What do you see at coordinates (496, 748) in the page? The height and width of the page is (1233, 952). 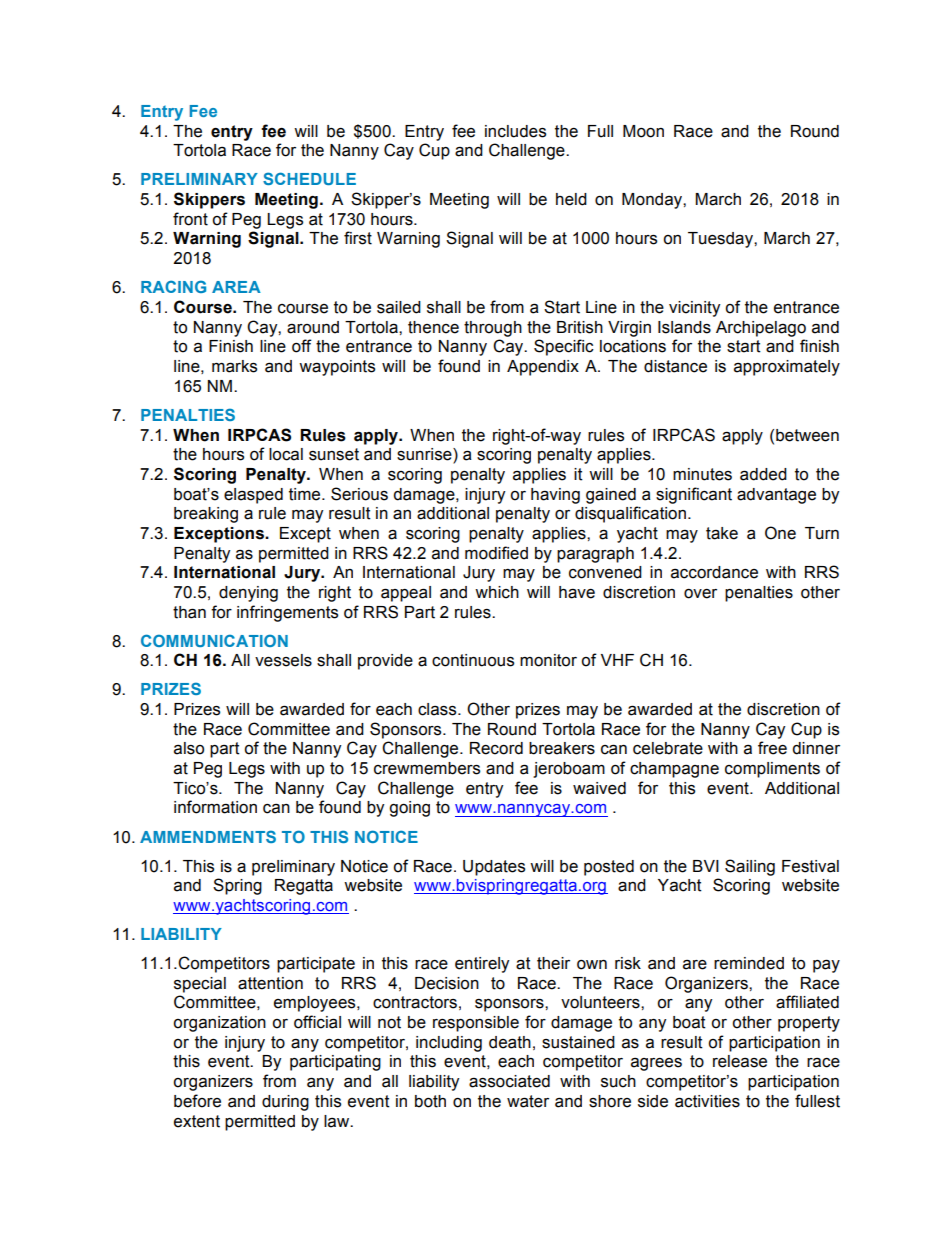 I see `Record` at bounding box center [496, 748].
